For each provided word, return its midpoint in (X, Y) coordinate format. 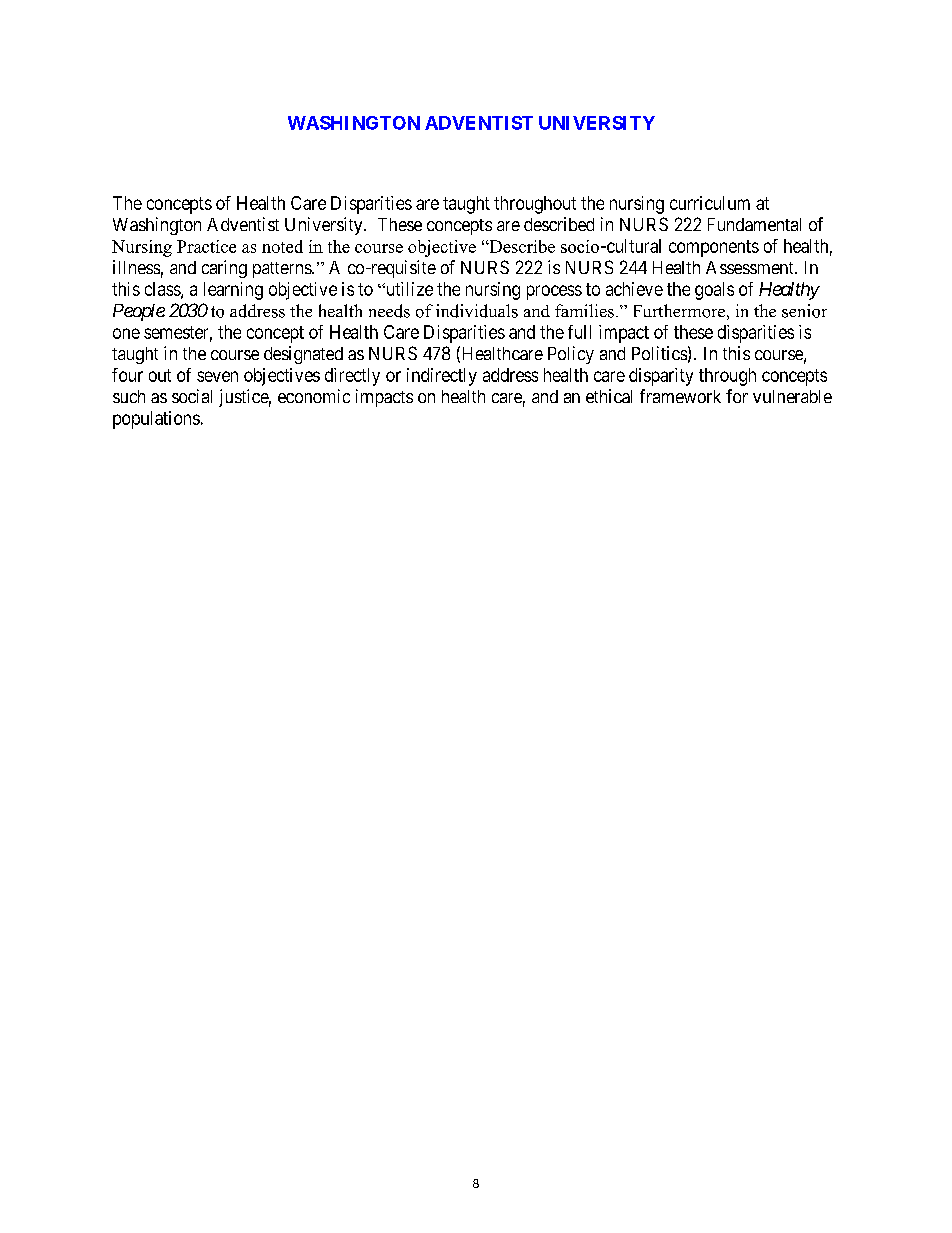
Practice (206, 246)
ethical (609, 396)
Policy (571, 355)
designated (303, 355)
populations (156, 420)
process (554, 292)
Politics (659, 353)
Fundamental (754, 224)
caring (224, 269)
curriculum (710, 203)
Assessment (751, 267)
